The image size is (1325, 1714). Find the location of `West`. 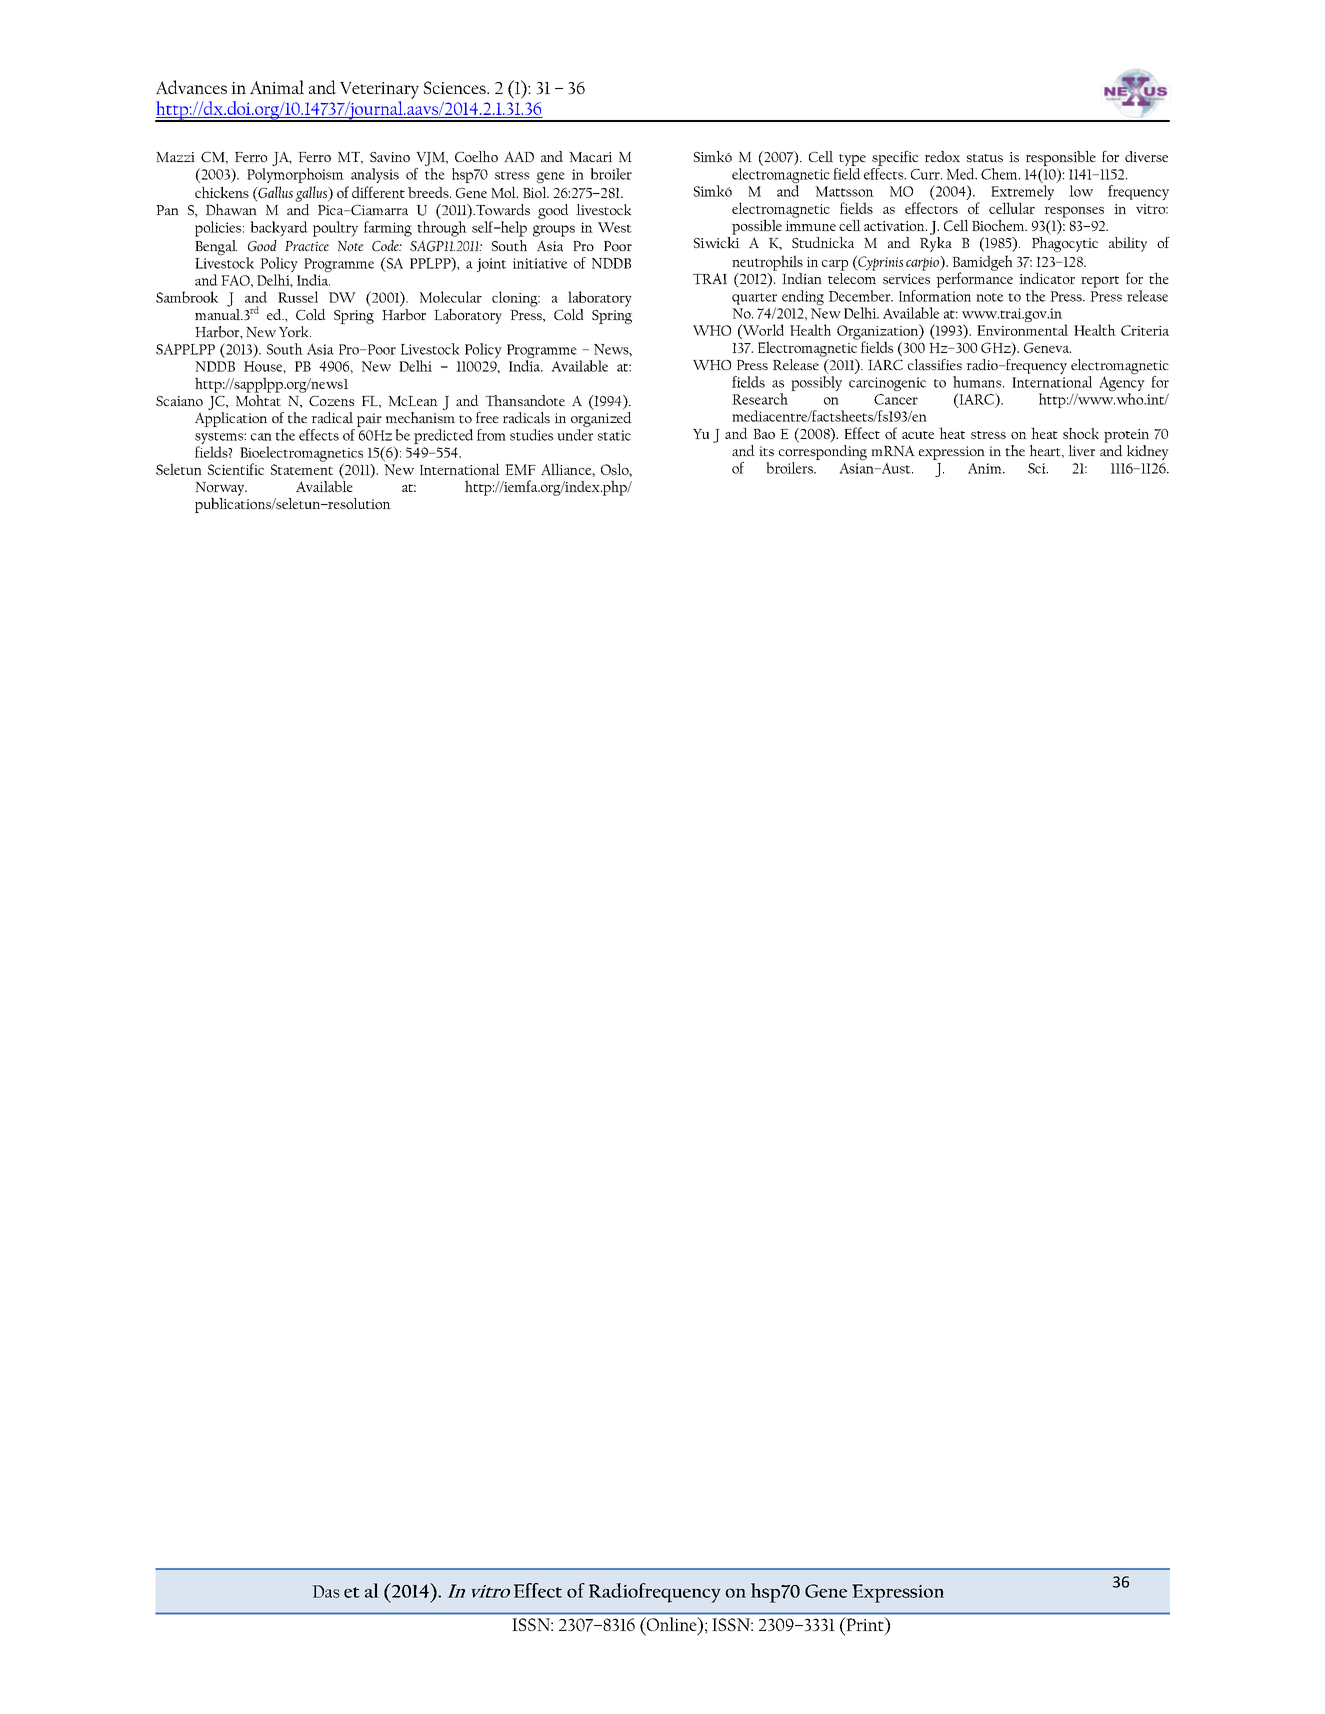

West is located at coordinates (615, 227).
